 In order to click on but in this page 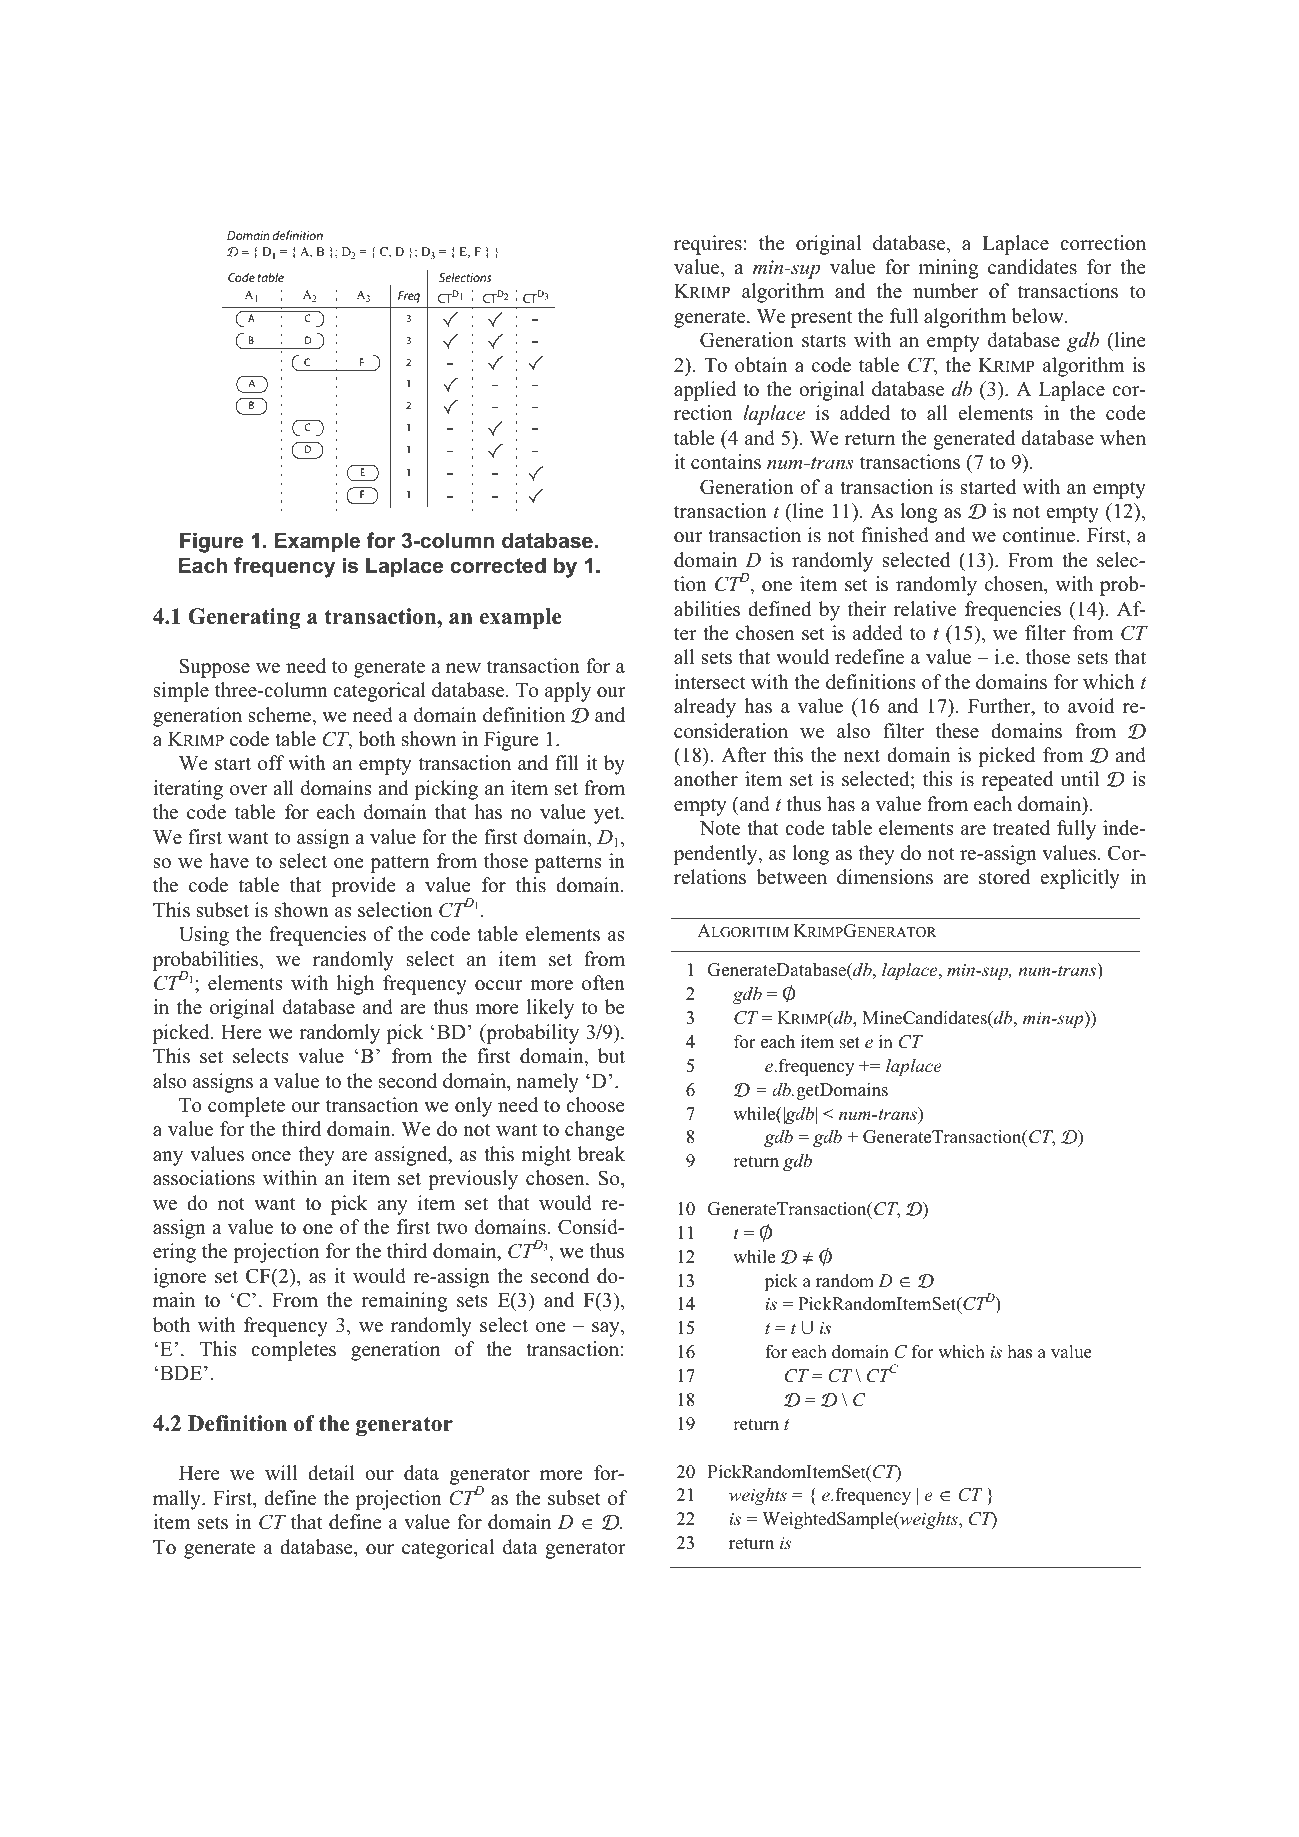, I will do `click(611, 1056)`.
